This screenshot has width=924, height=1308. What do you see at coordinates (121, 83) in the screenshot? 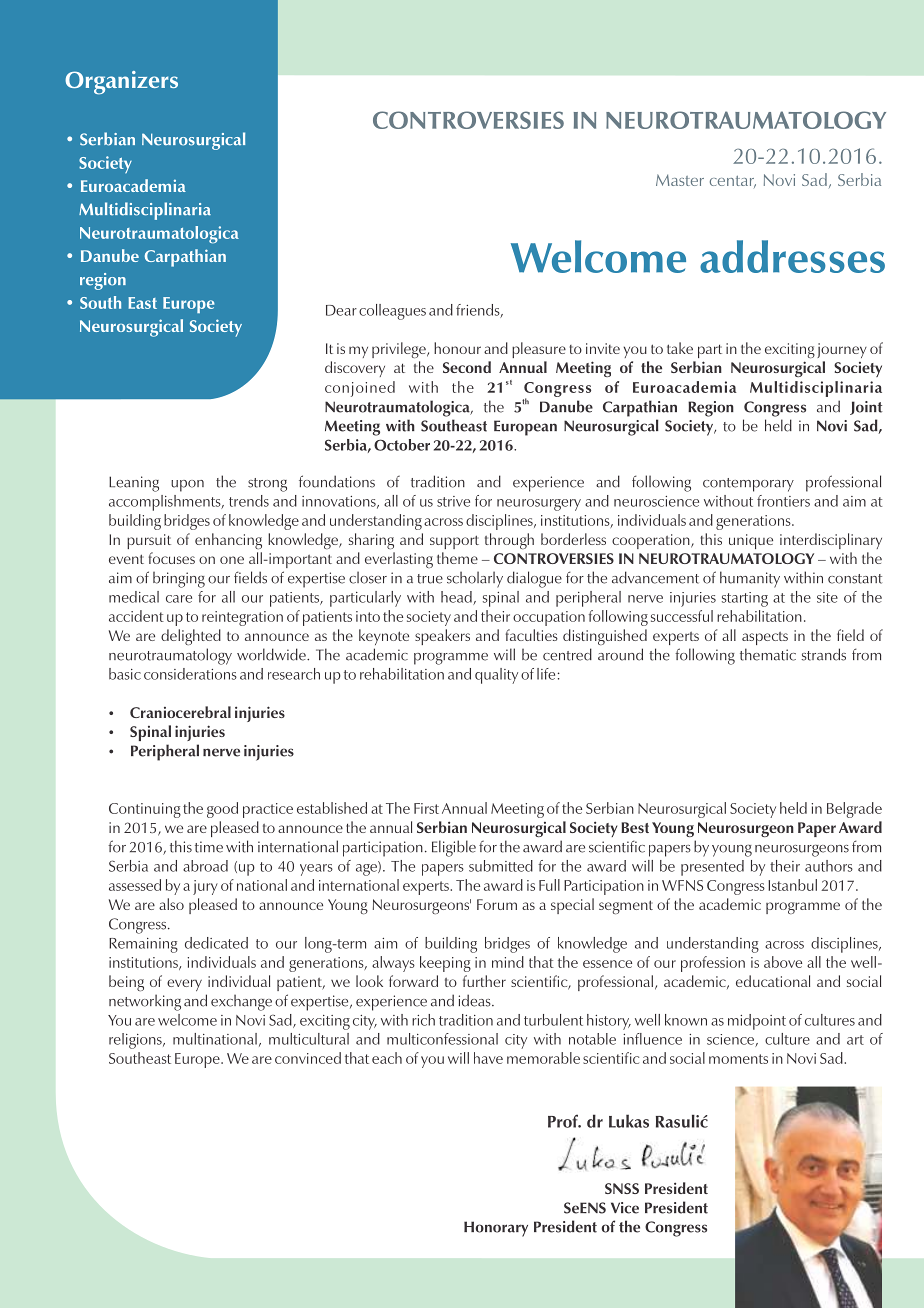
I see `Organizers` at bounding box center [121, 83].
